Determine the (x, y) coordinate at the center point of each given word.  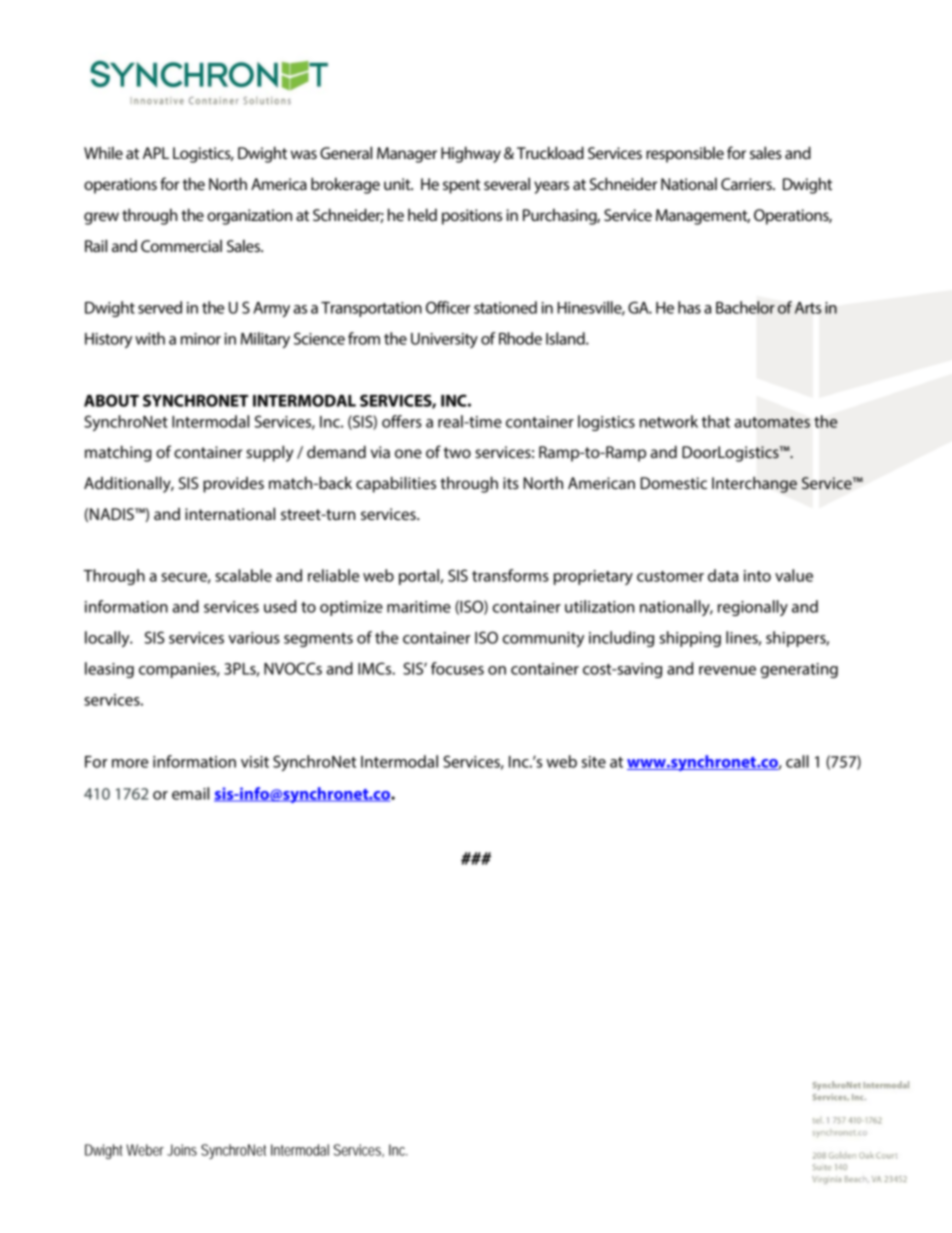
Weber (145, 1150)
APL (156, 153)
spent (462, 186)
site (594, 762)
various (254, 638)
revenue (727, 670)
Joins (182, 1150)
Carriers (747, 184)
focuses (457, 668)
